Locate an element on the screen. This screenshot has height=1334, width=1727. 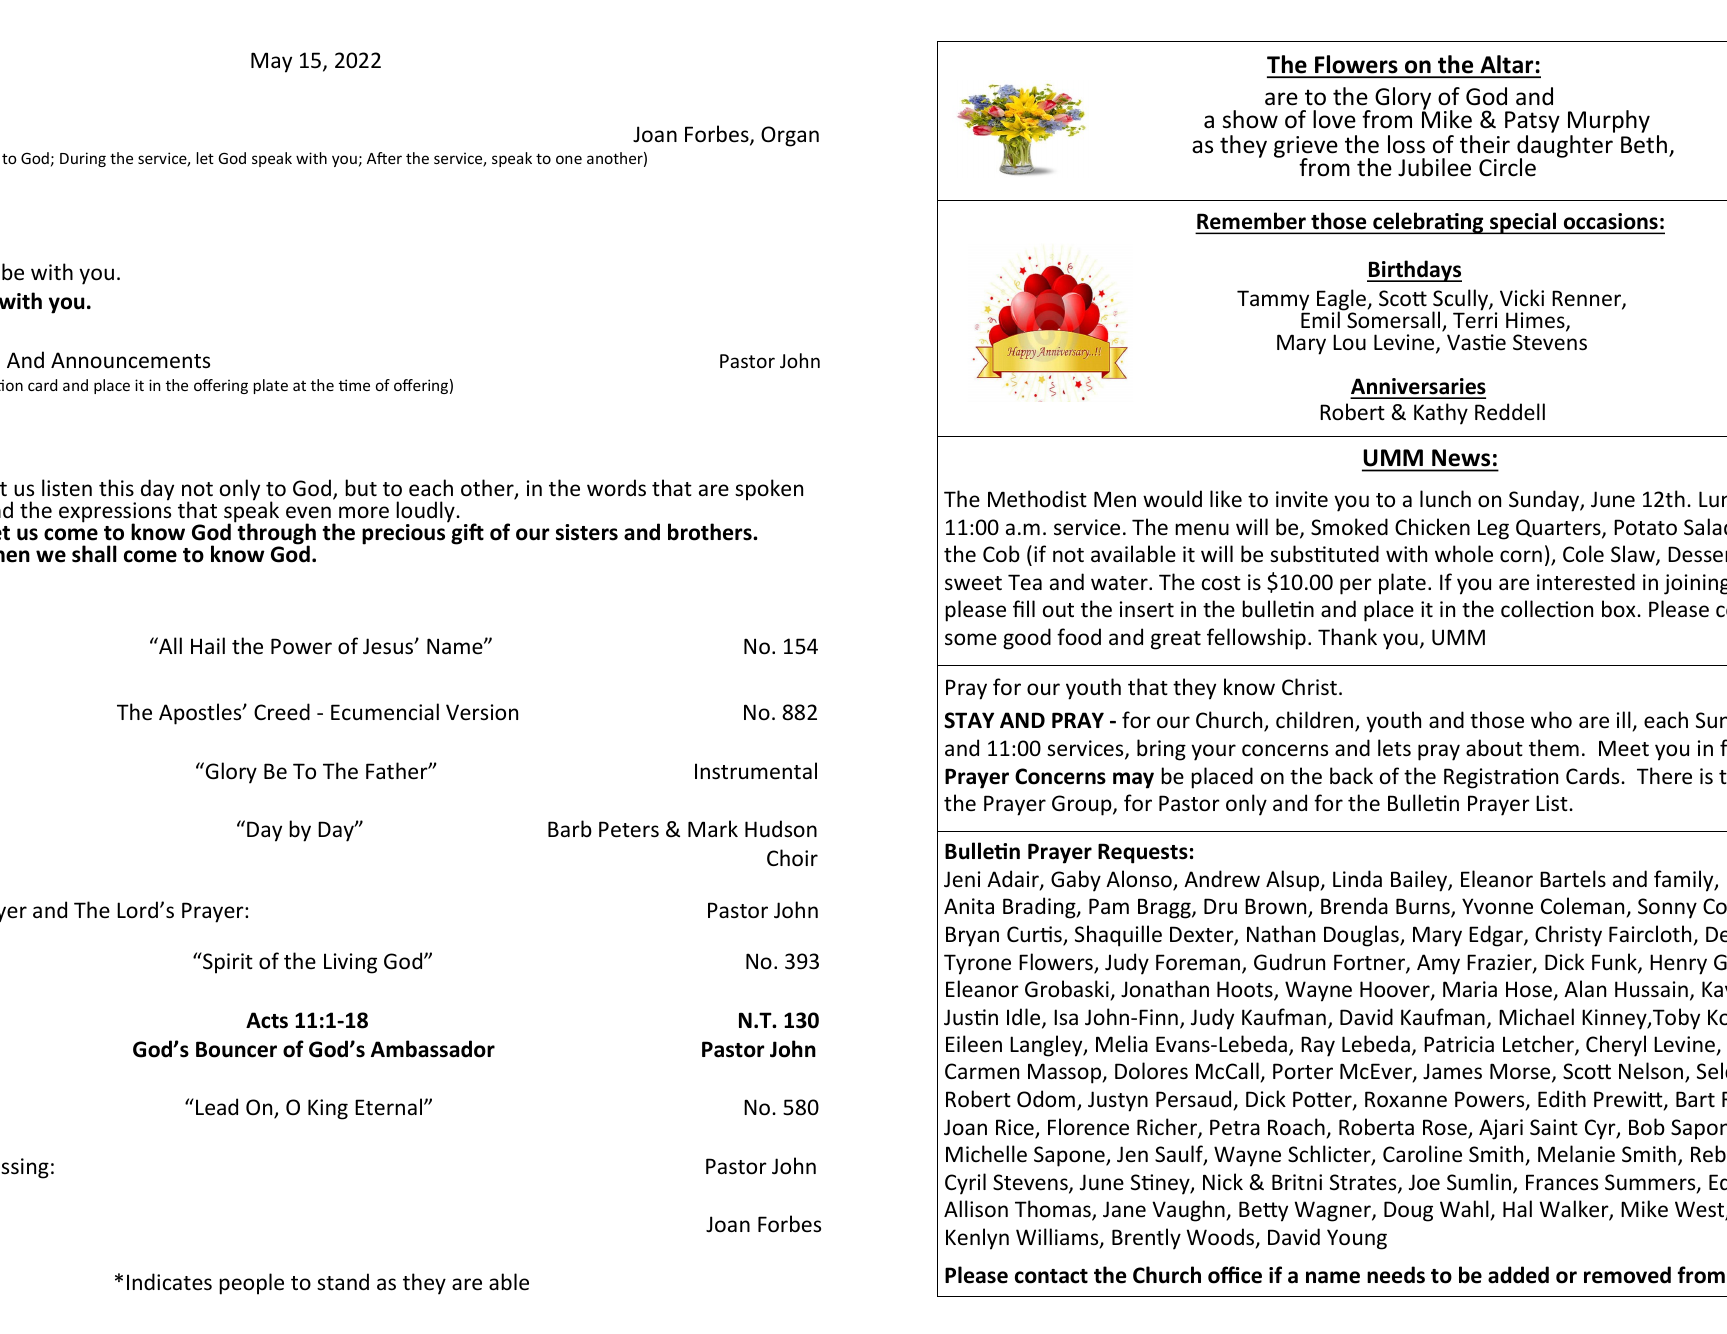
their is located at coordinates (1485, 144).
